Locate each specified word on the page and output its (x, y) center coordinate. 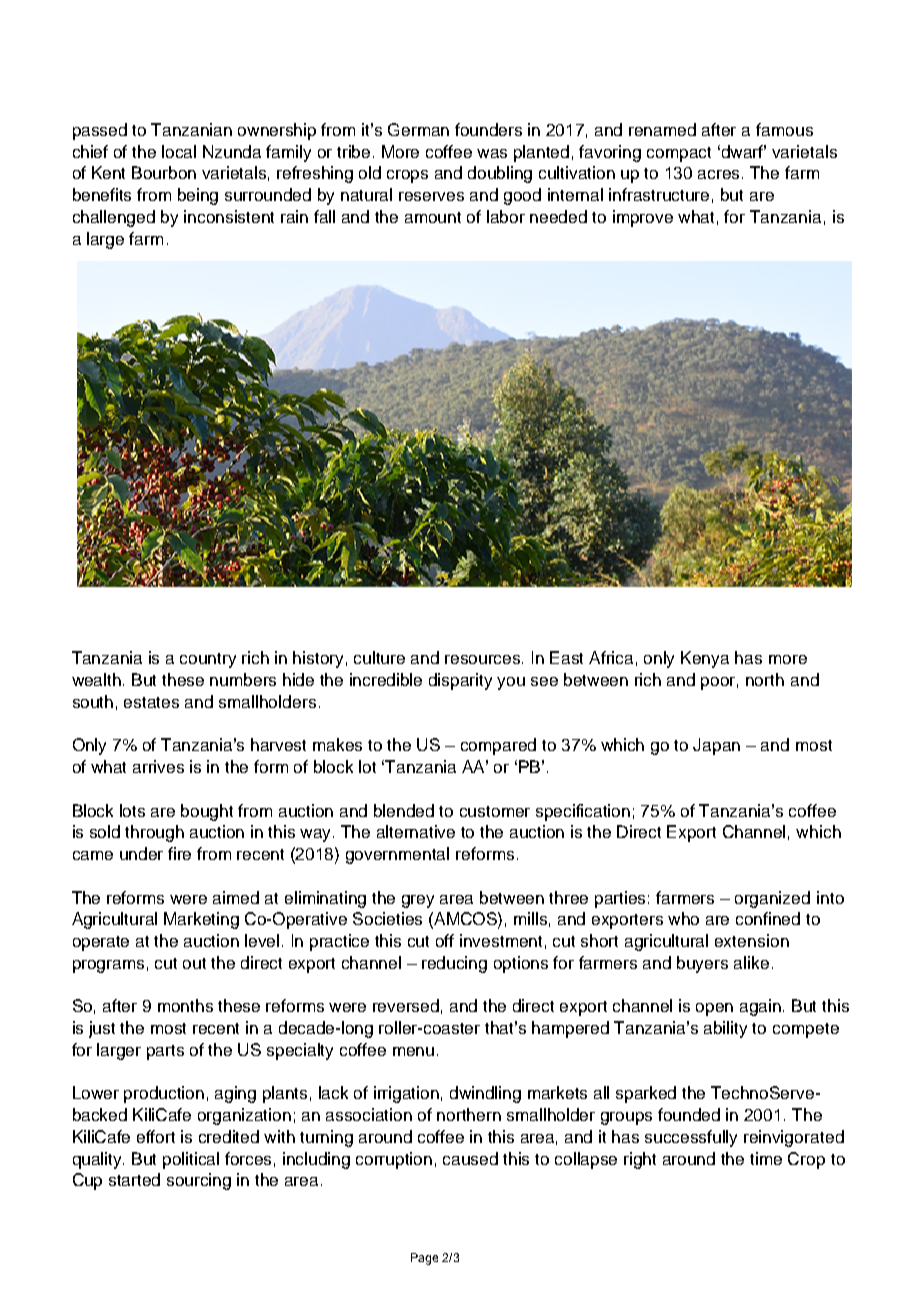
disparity (460, 681)
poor (719, 683)
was (492, 153)
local (179, 151)
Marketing (201, 920)
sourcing (199, 1181)
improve (643, 218)
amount (433, 217)
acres (720, 174)
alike (751, 962)
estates (151, 702)
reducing (454, 964)
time (766, 1158)
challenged (114, 218)
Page (424, 1259)
